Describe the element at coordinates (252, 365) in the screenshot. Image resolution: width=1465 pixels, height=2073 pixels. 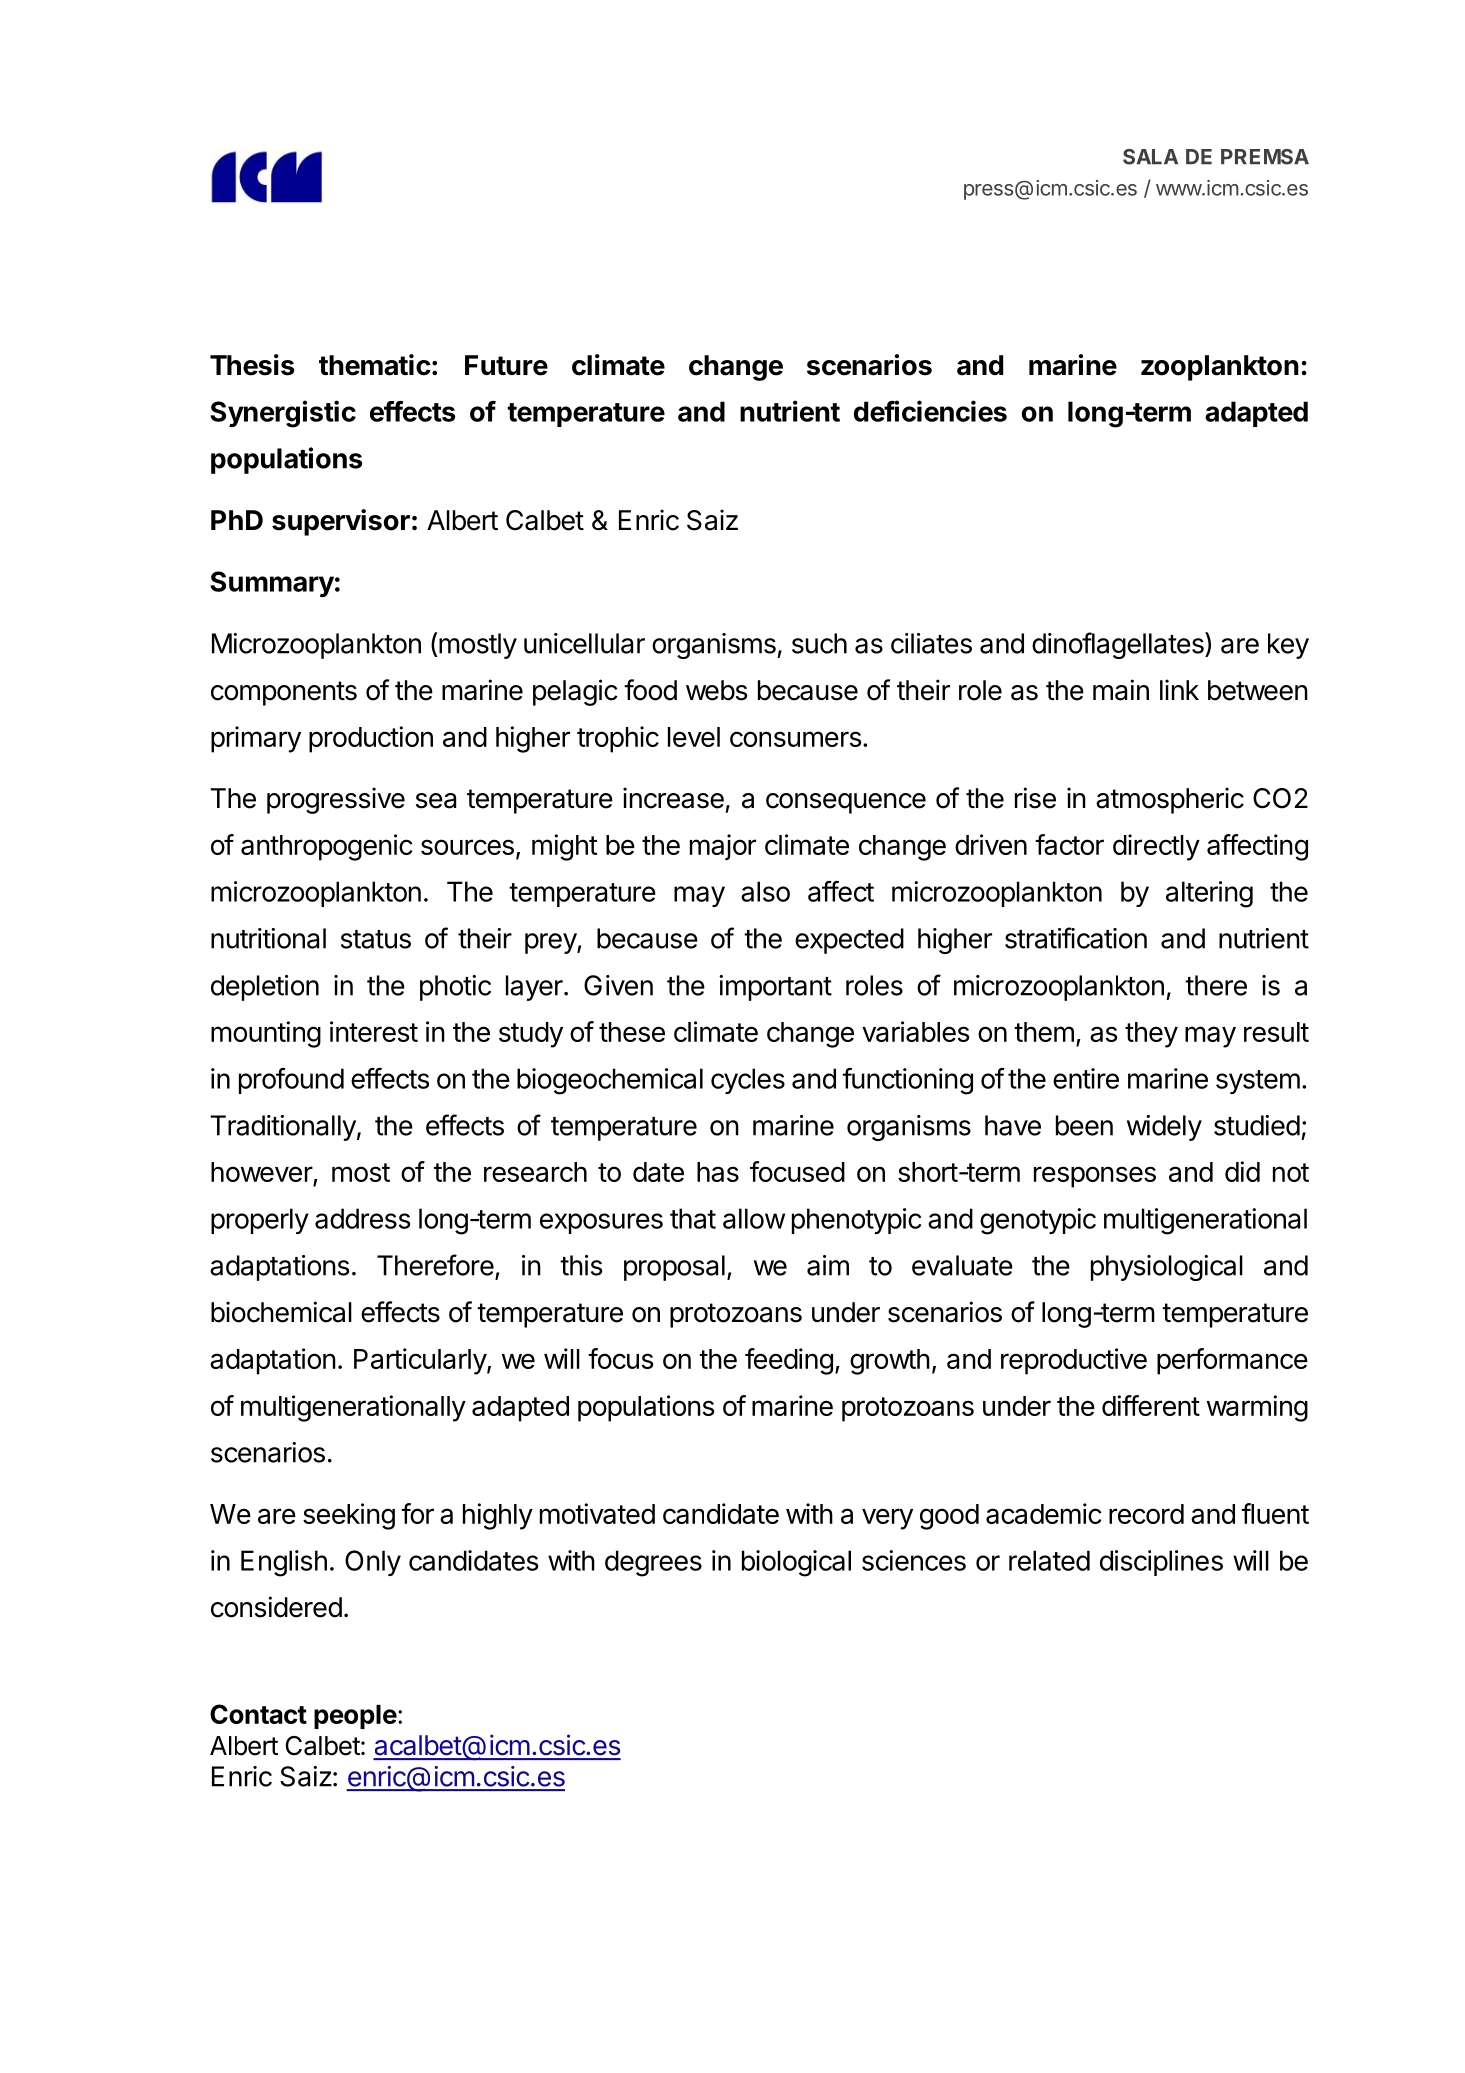
I see `Thesis` at that location.
